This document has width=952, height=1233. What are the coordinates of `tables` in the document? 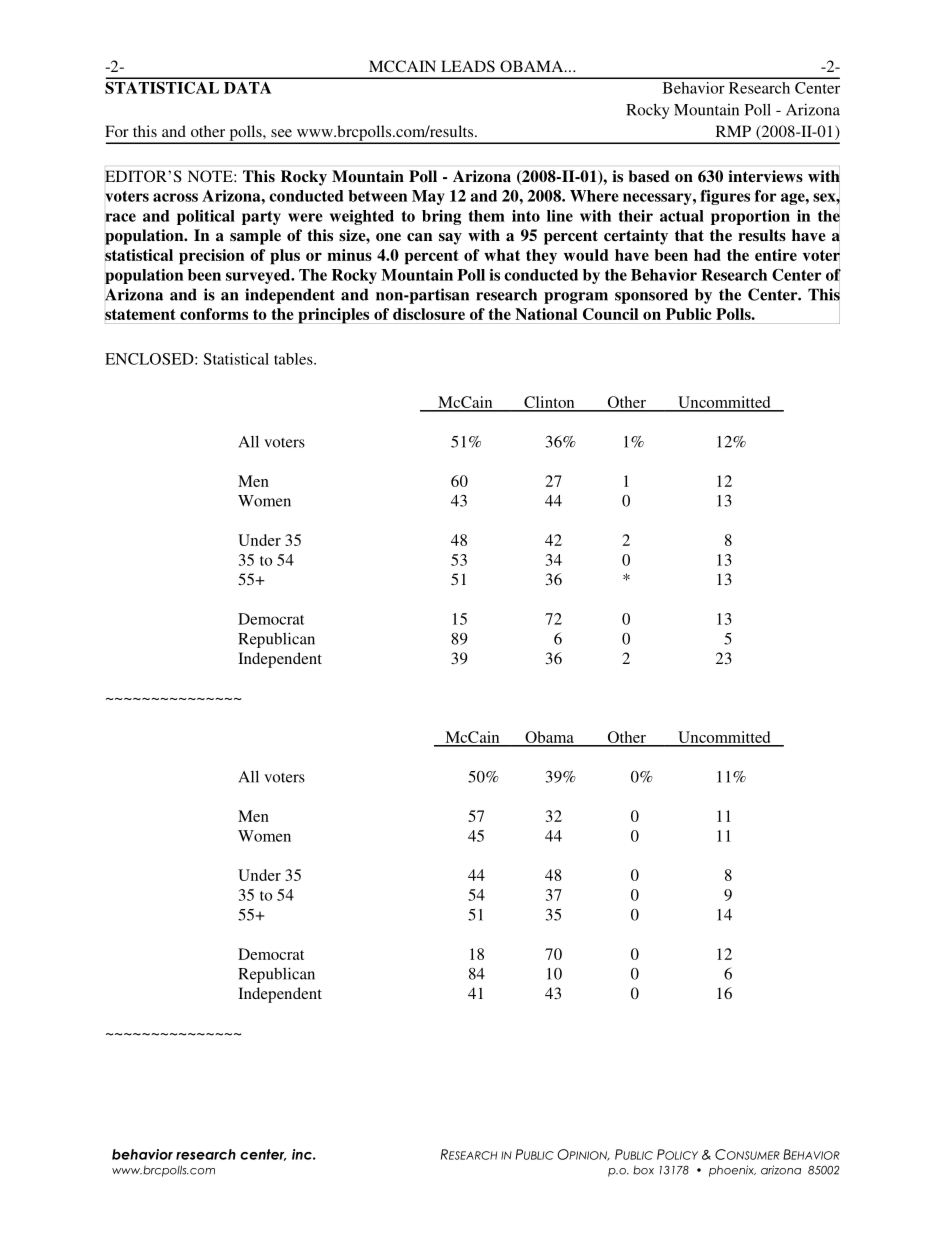 It's located at (294, 359).
